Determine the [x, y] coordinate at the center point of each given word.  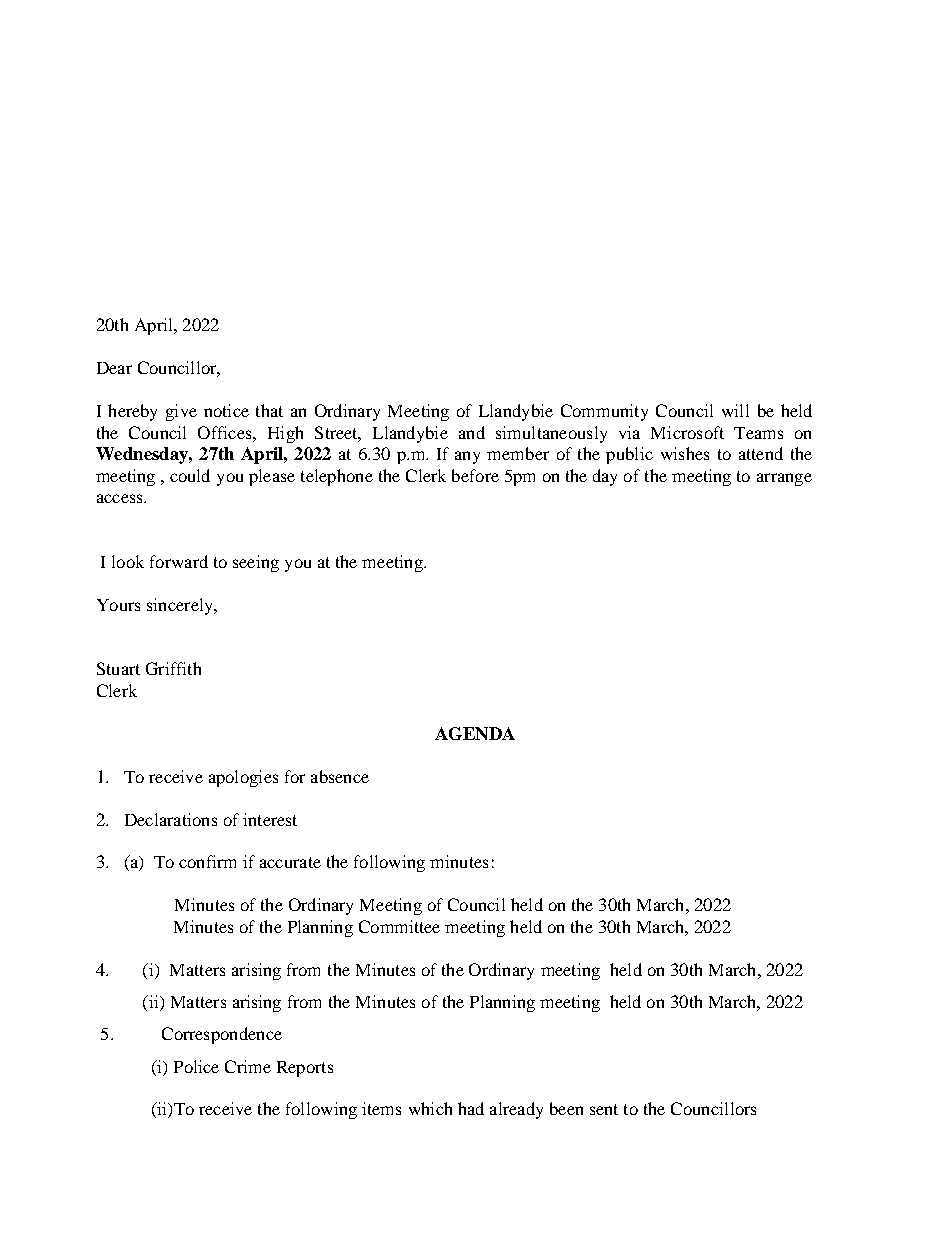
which [430, 1108]
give [181, 412]
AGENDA [475, 733]
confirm [207, 861]
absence [340, 776]
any [467, 457]
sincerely [181, 606]
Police [196, 1066]
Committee [399, 926]
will [735, 410]
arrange [784, 479]
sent [604, 1109]
